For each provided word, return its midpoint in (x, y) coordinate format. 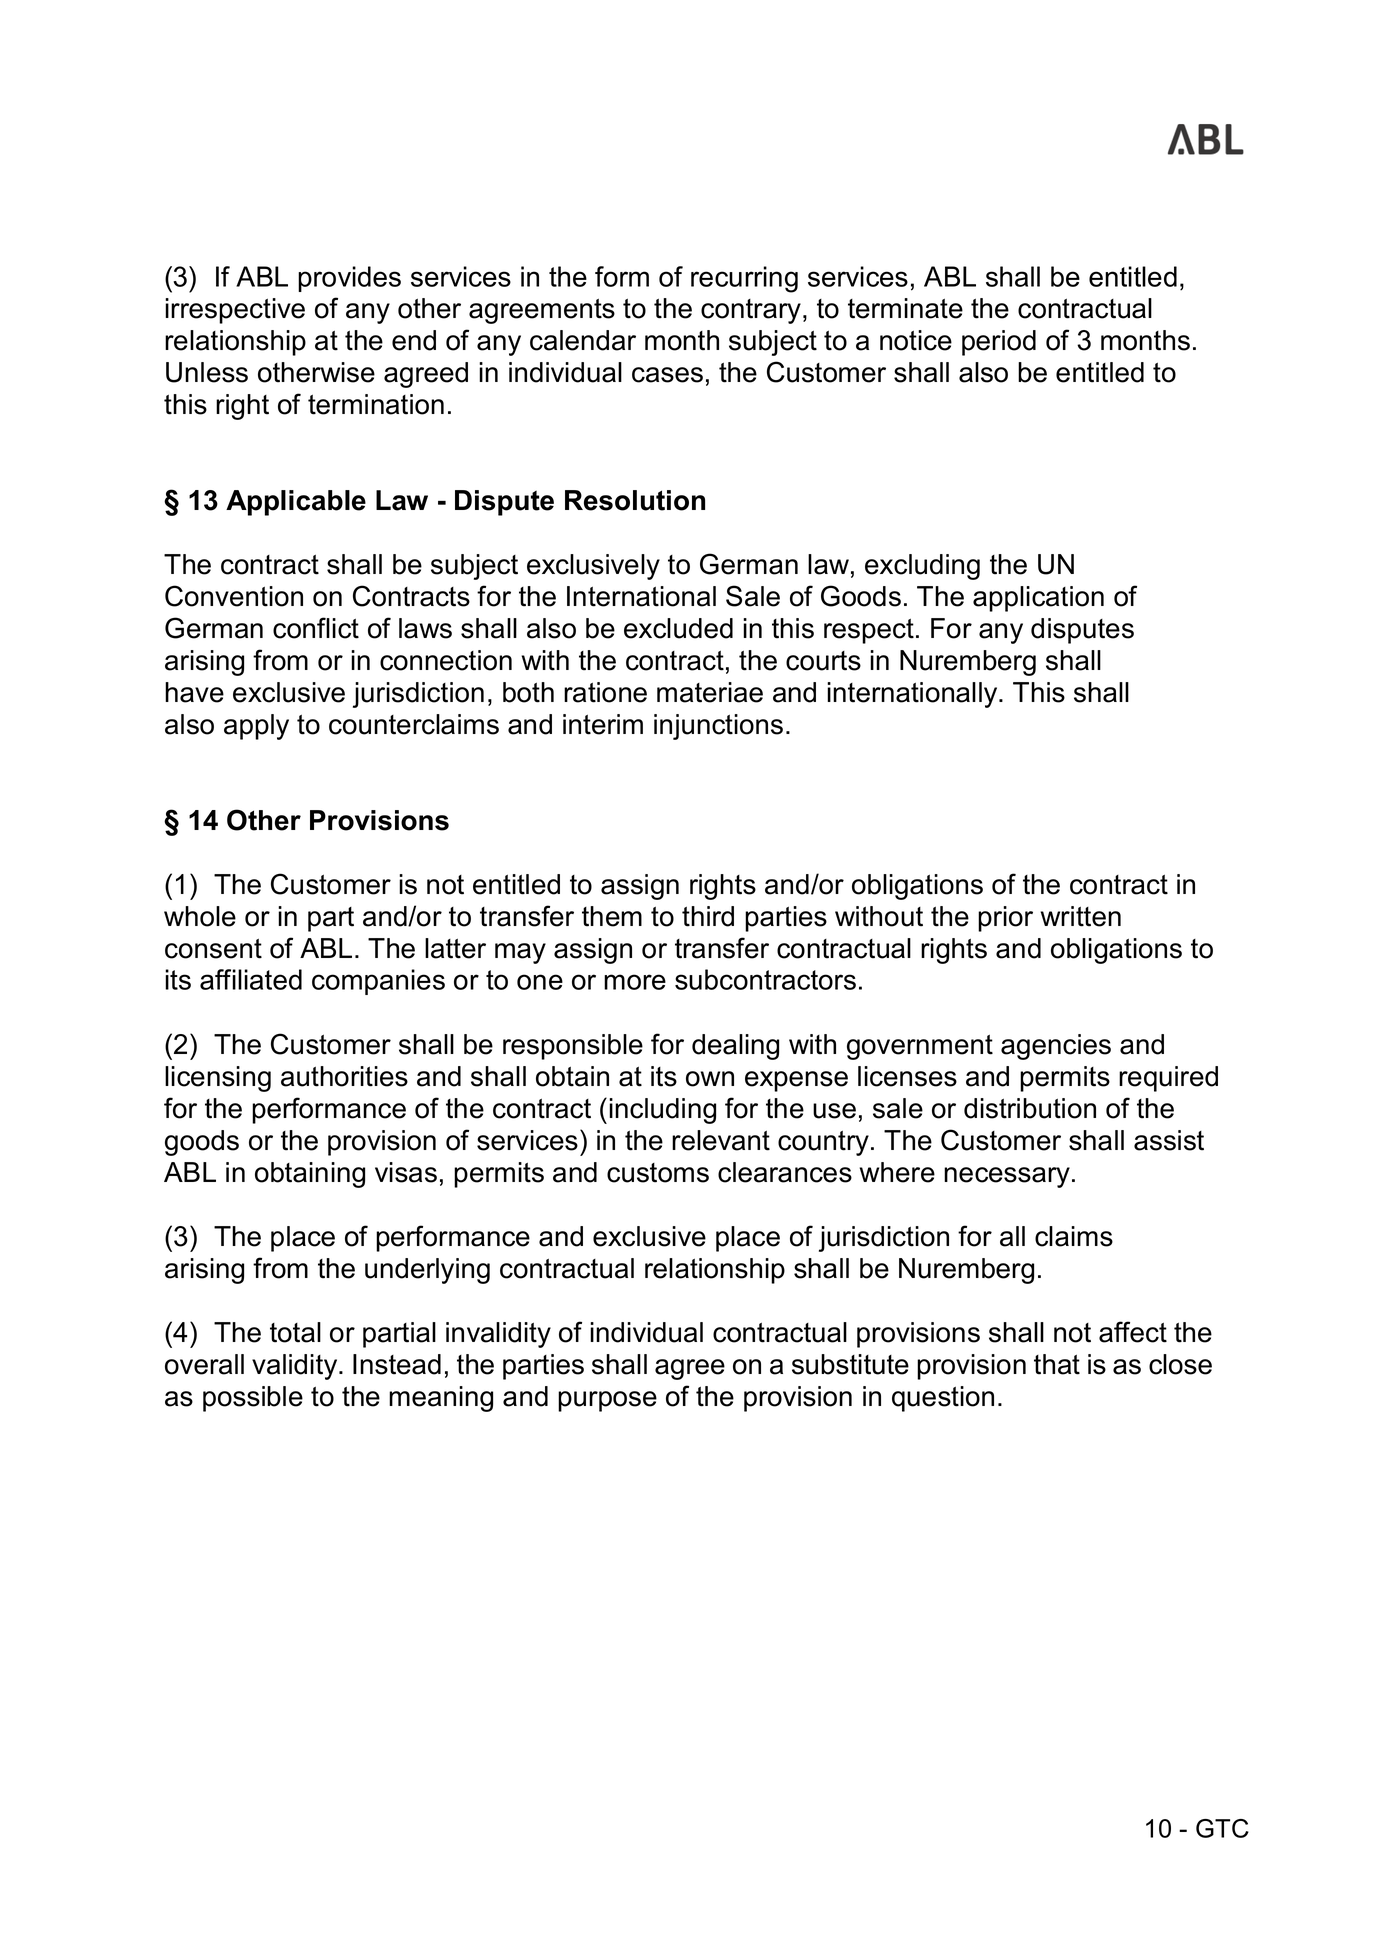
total (295, 1332)
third (708, 916)
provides (349, 279)
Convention (234, 596)
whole (200, 916)
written (1080, 916)
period (999, 343)
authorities (344, 1076)
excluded (678, 628)
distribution (1030, 1108)
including (662, 1111)
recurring (744, 279)
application (1038, 599)
